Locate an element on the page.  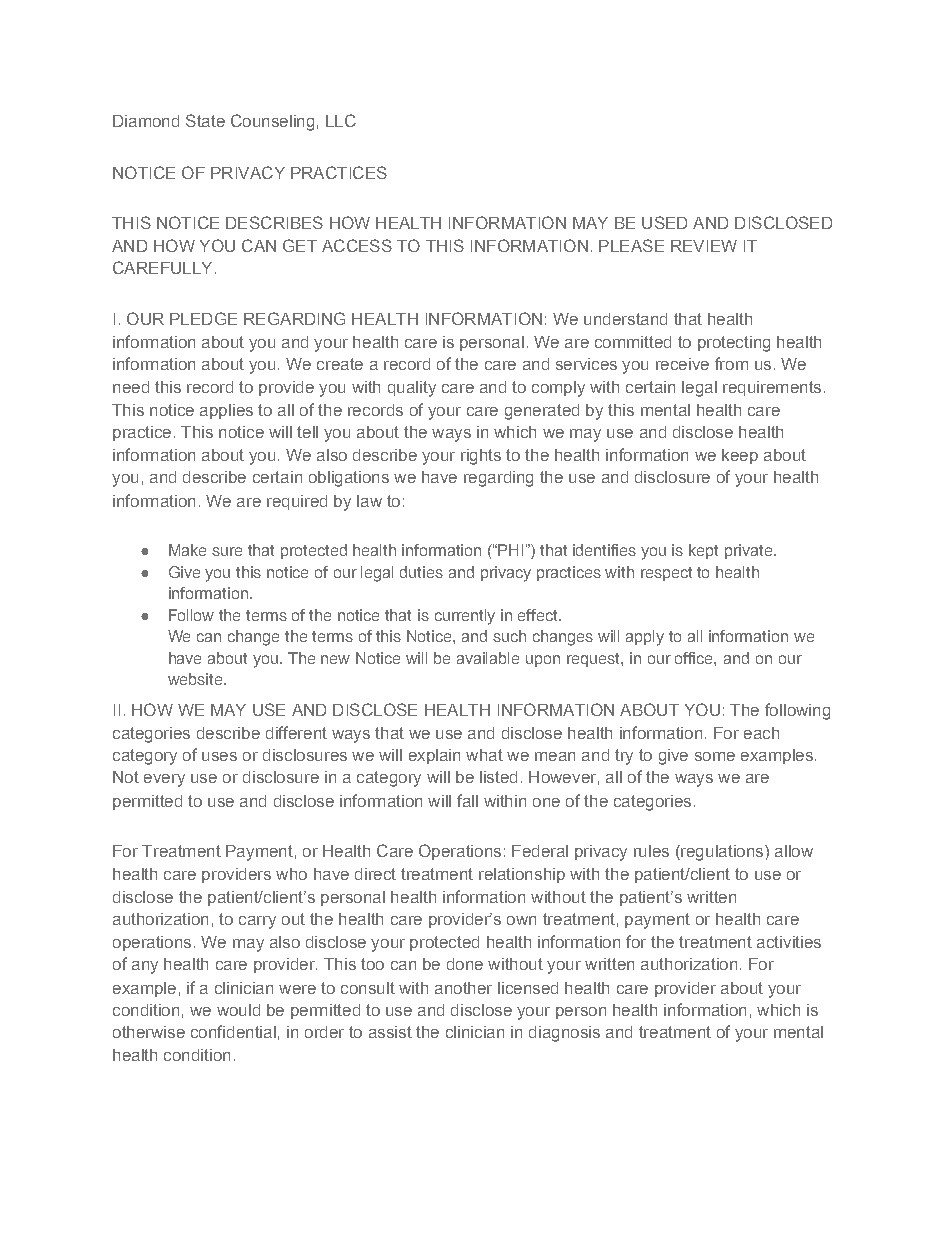
what is located at coordinates (484, 755).
